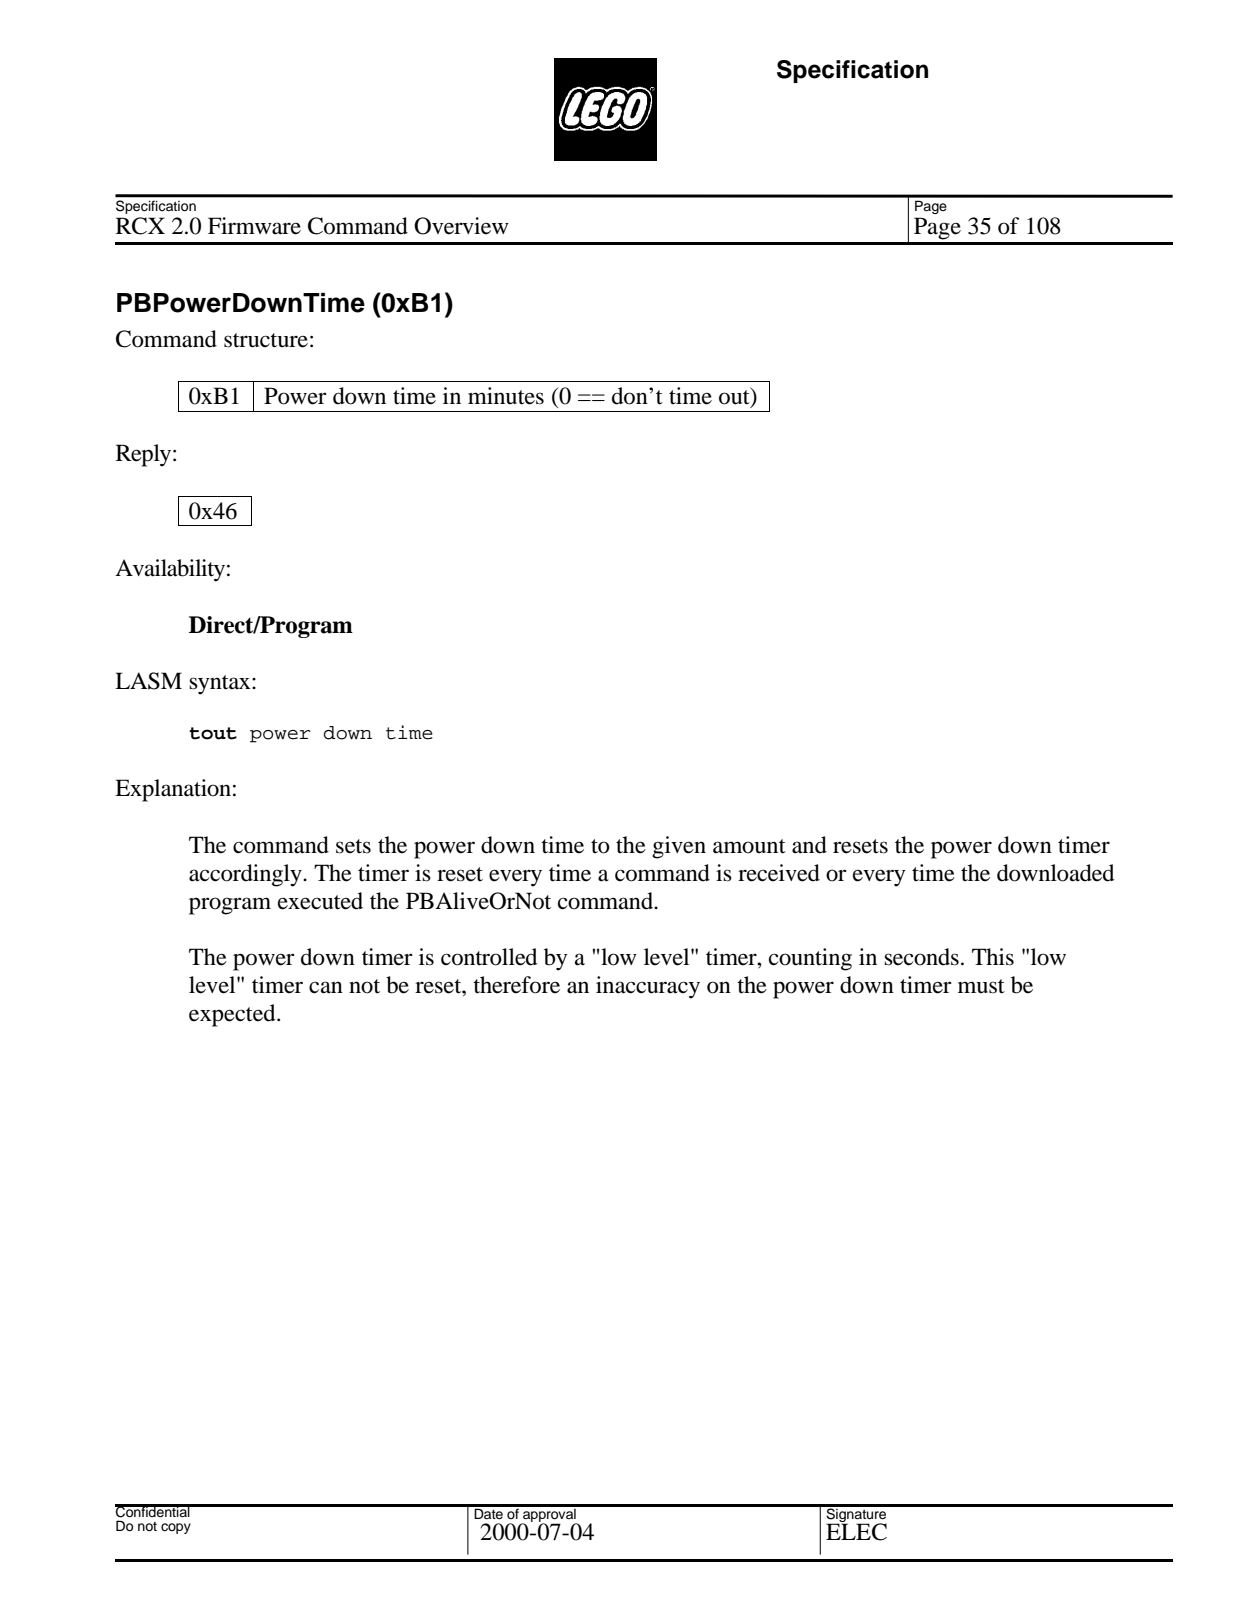 The width and height of the screenshot is (1248, 1615). I want to click on controlled, so click(489, 957).
